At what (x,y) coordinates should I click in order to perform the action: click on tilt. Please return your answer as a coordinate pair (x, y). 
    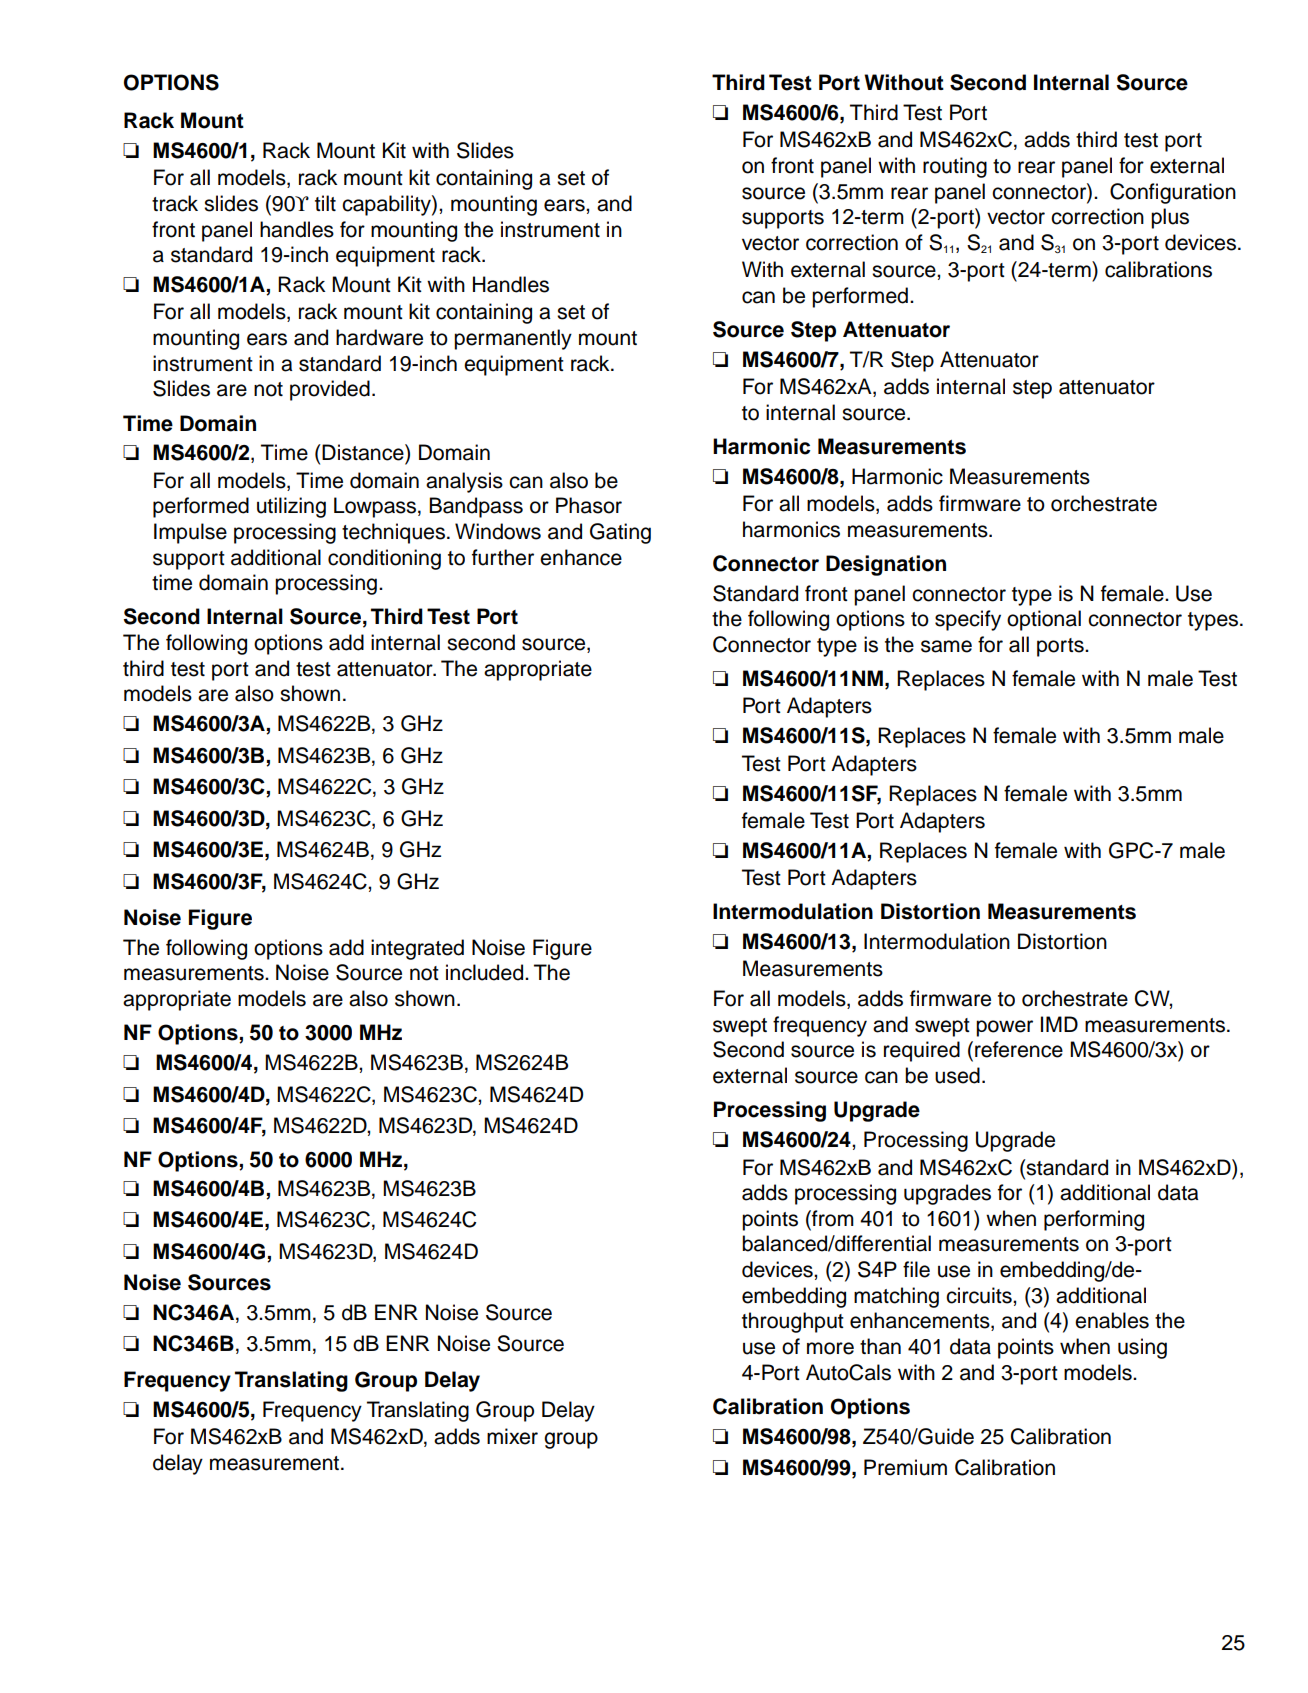
    Looking at the image, I should click on (325, 203).
